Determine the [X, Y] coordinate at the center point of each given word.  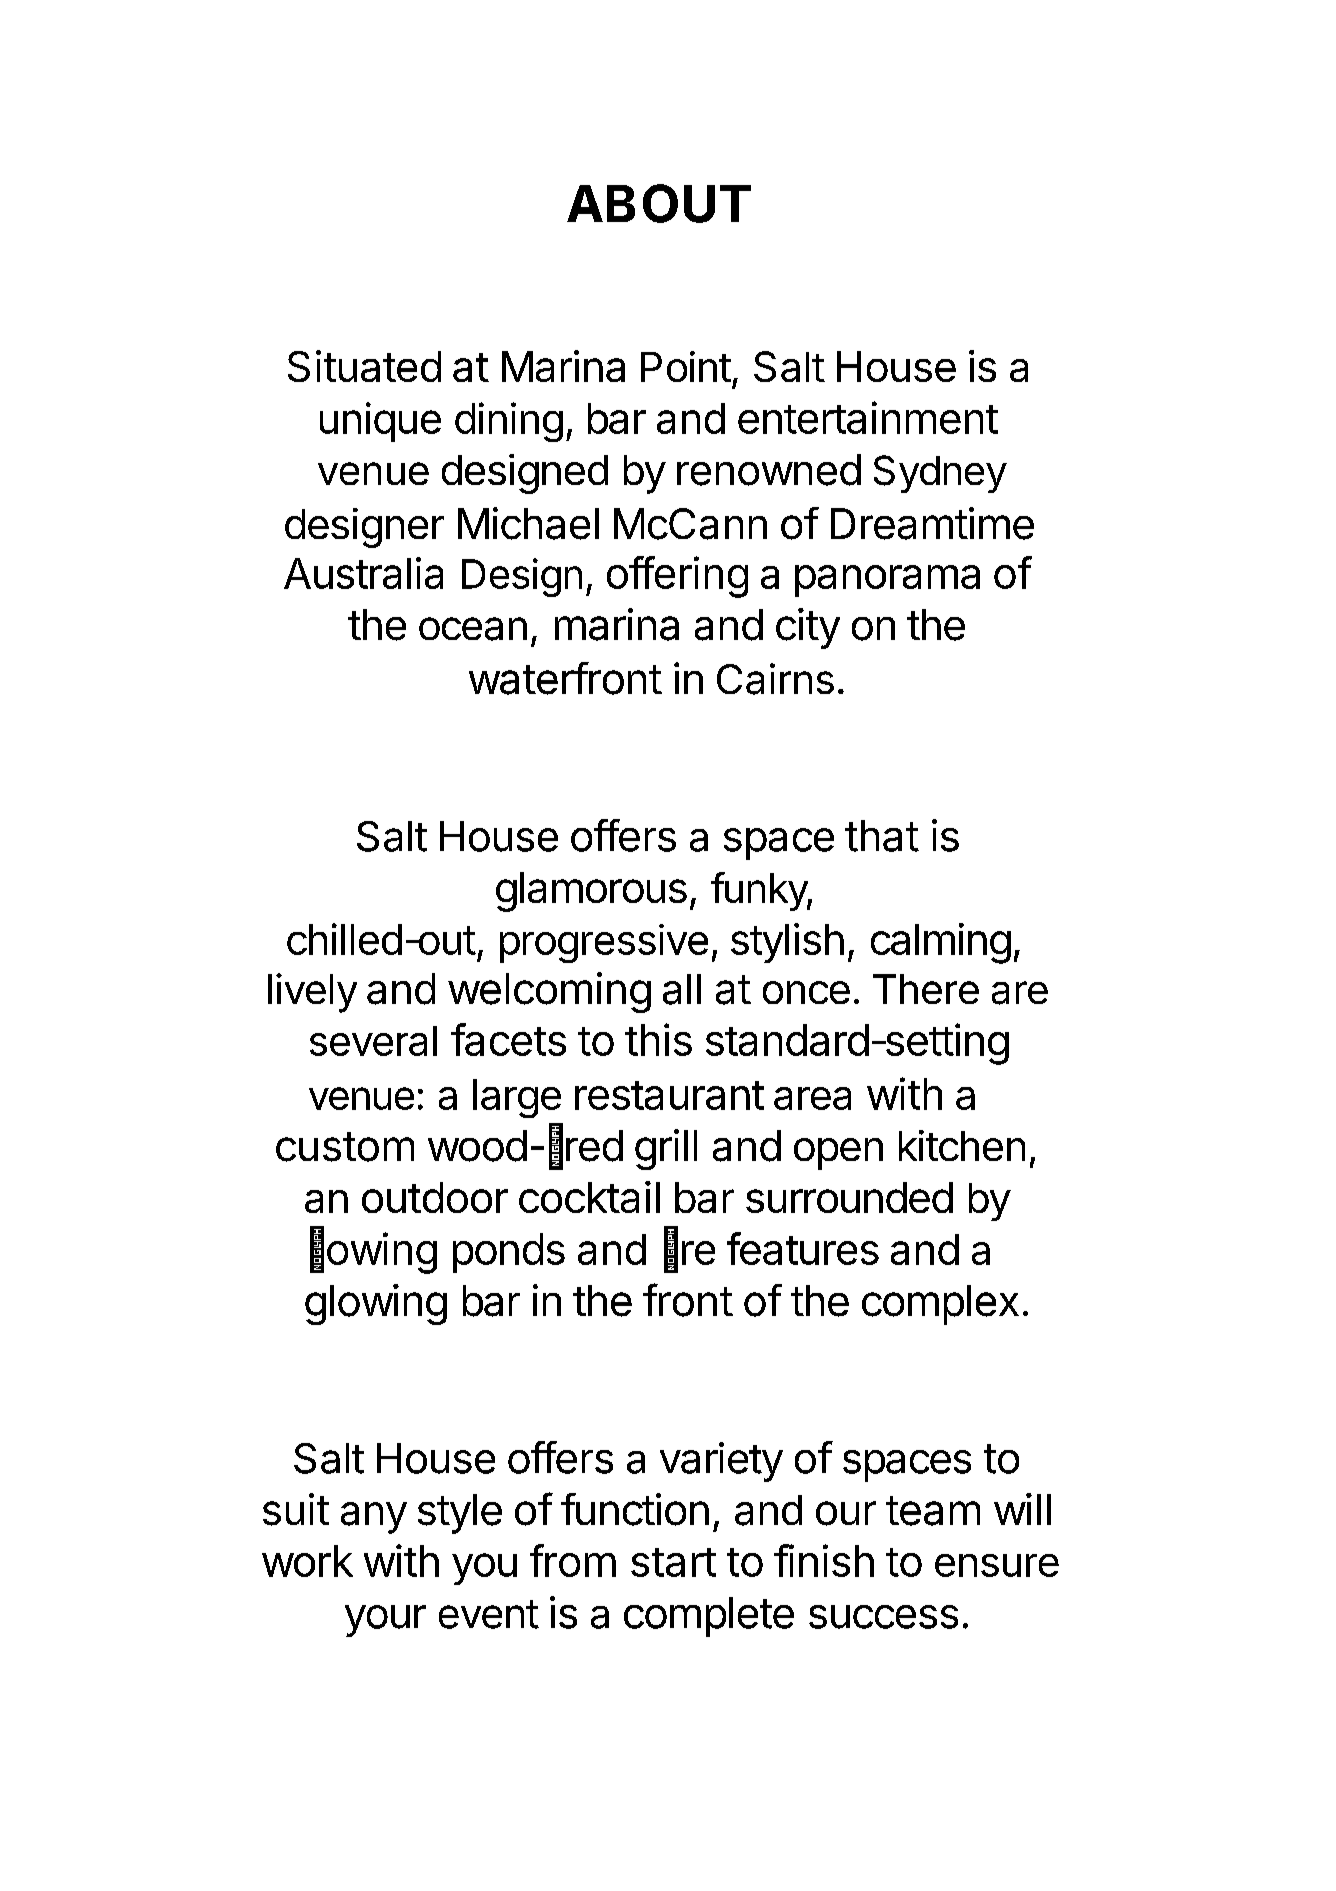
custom [345, 1147]
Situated [364, 366]
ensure [997, 1565]
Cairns [775, 679]
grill [666, 1149]
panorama [887, 581]
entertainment [868, 417]
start [673, 1562]
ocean [473, 629]
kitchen [962, 1145]
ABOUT [659, 203]
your [385, 1621]
